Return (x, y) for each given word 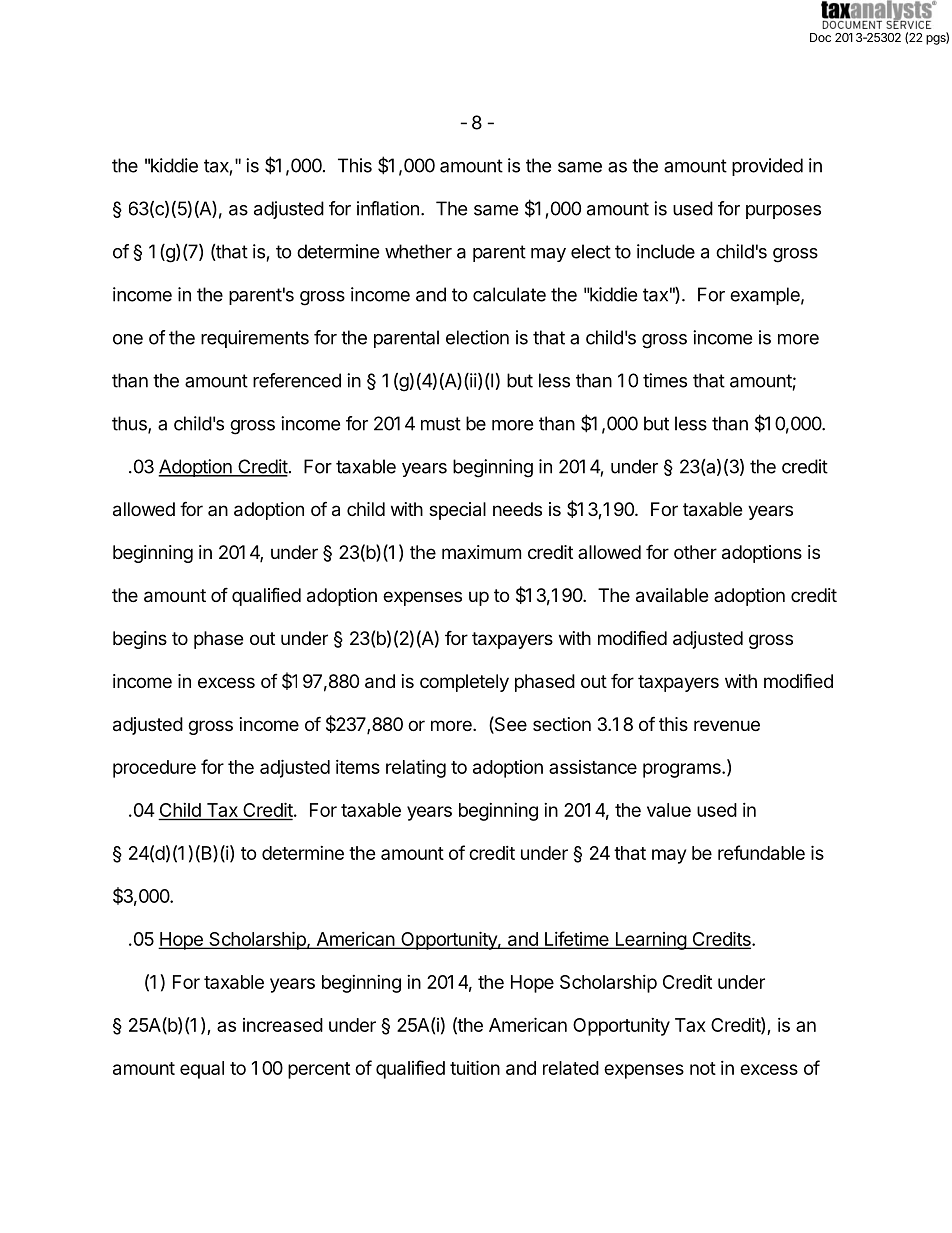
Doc (820, 37)
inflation (388, 208)
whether (418, 251)
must (441, 424)
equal (202, 1070)
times (665, 380)
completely (464, 683)
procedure (154, 769)
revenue (727, 725)
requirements (255, 339)
